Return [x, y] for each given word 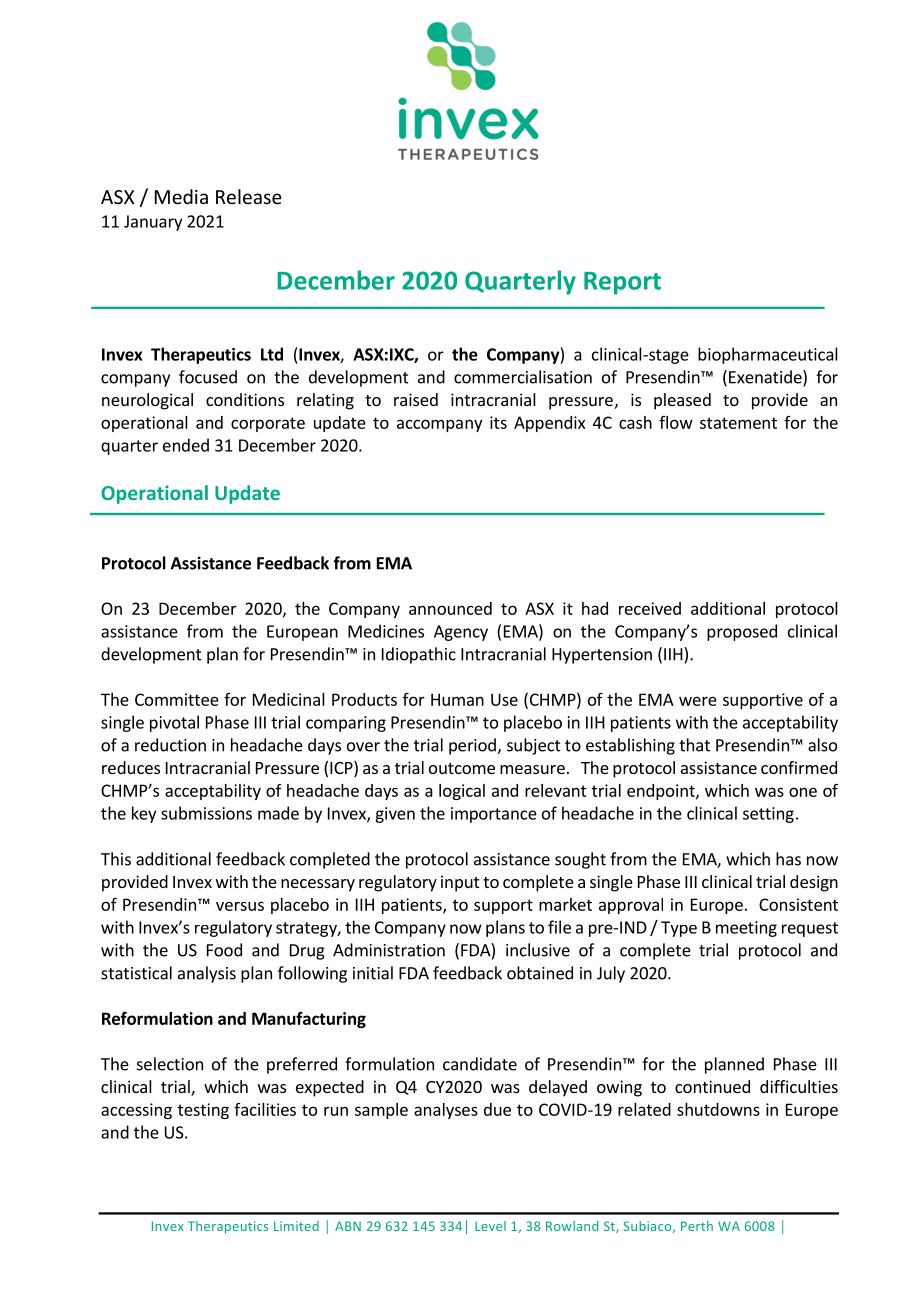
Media [181, 196]
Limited [296, 1226]
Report [622, 283]
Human [457, 699]
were [698, 701]
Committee [177, 699]
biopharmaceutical [768, 355]
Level [490, 1226]
